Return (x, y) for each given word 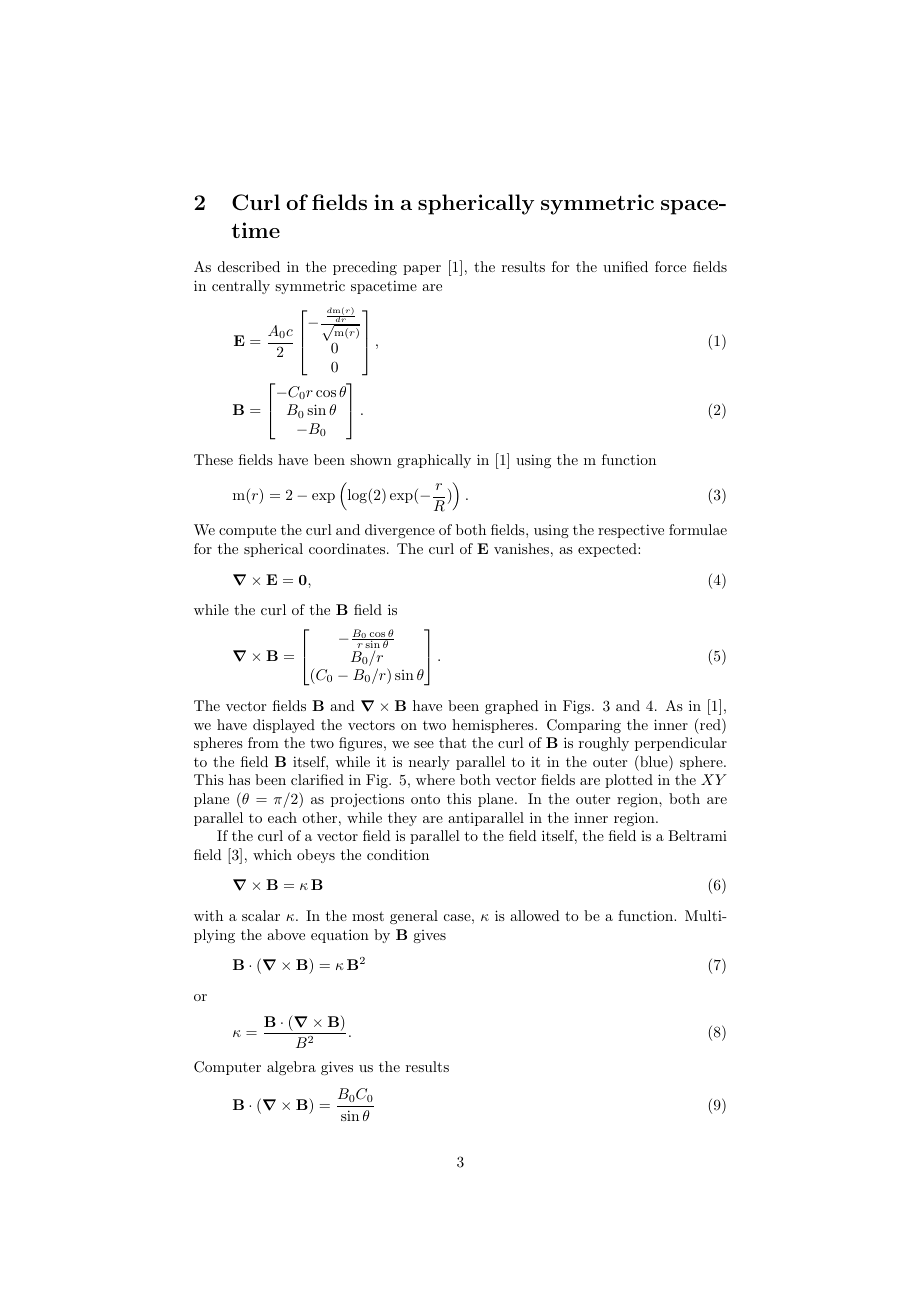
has (239, 779)
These (213, 459)
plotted (629, 781)
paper (422, 270)
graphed (512, 707)
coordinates (347, 548)
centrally (241, 287)
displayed (284, 726)
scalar (261, 915)
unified (625, 266)
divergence (400, 531)
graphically (434, 461)
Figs (578, 707)
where (435, 779)
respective (631, 531)
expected (608, 550)
